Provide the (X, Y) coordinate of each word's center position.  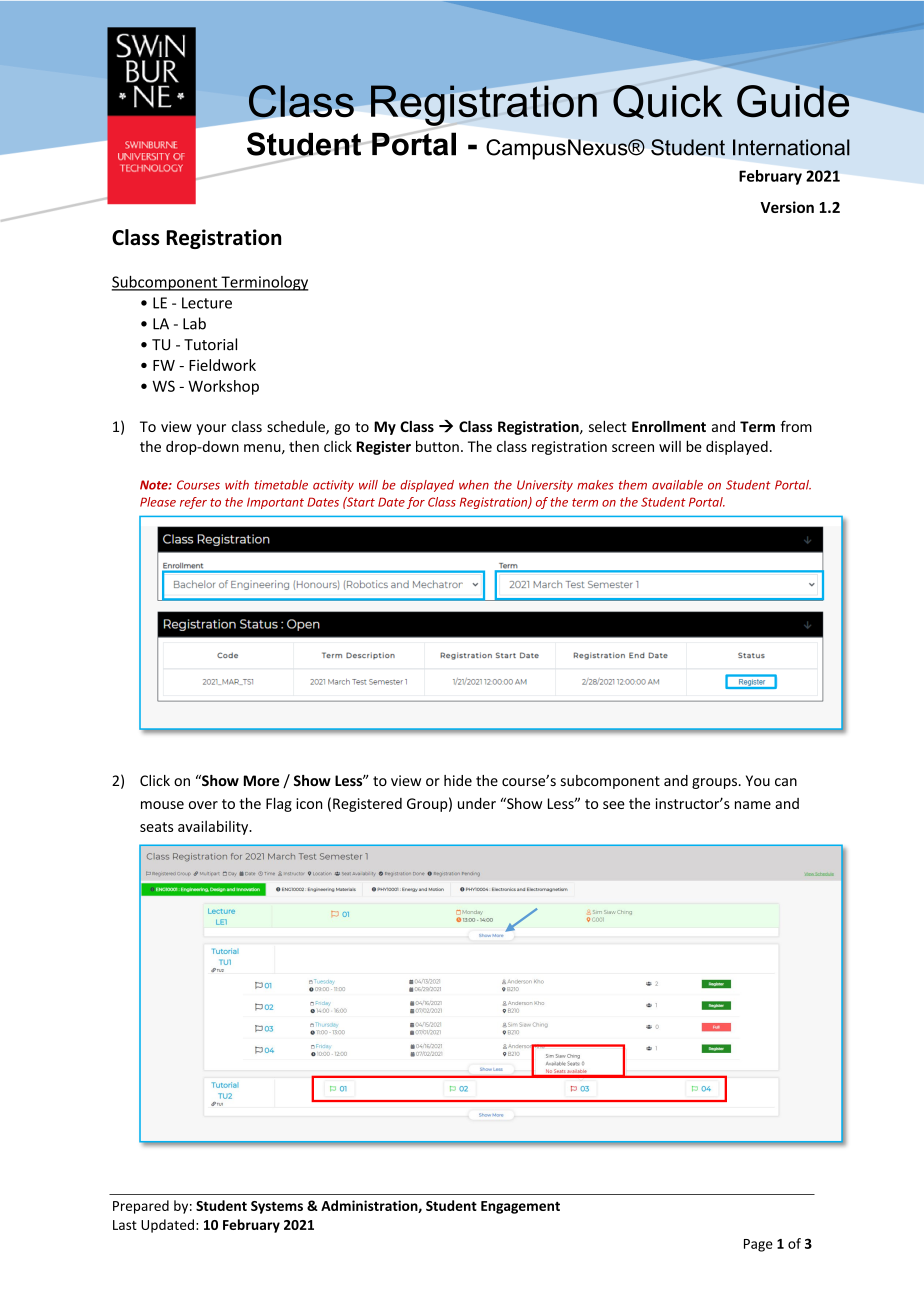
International (791, 147)
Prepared (141, 1207)
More (261, 780)
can (786, 782)
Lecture (207, 303)
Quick (668, 102)
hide (458, 780)
